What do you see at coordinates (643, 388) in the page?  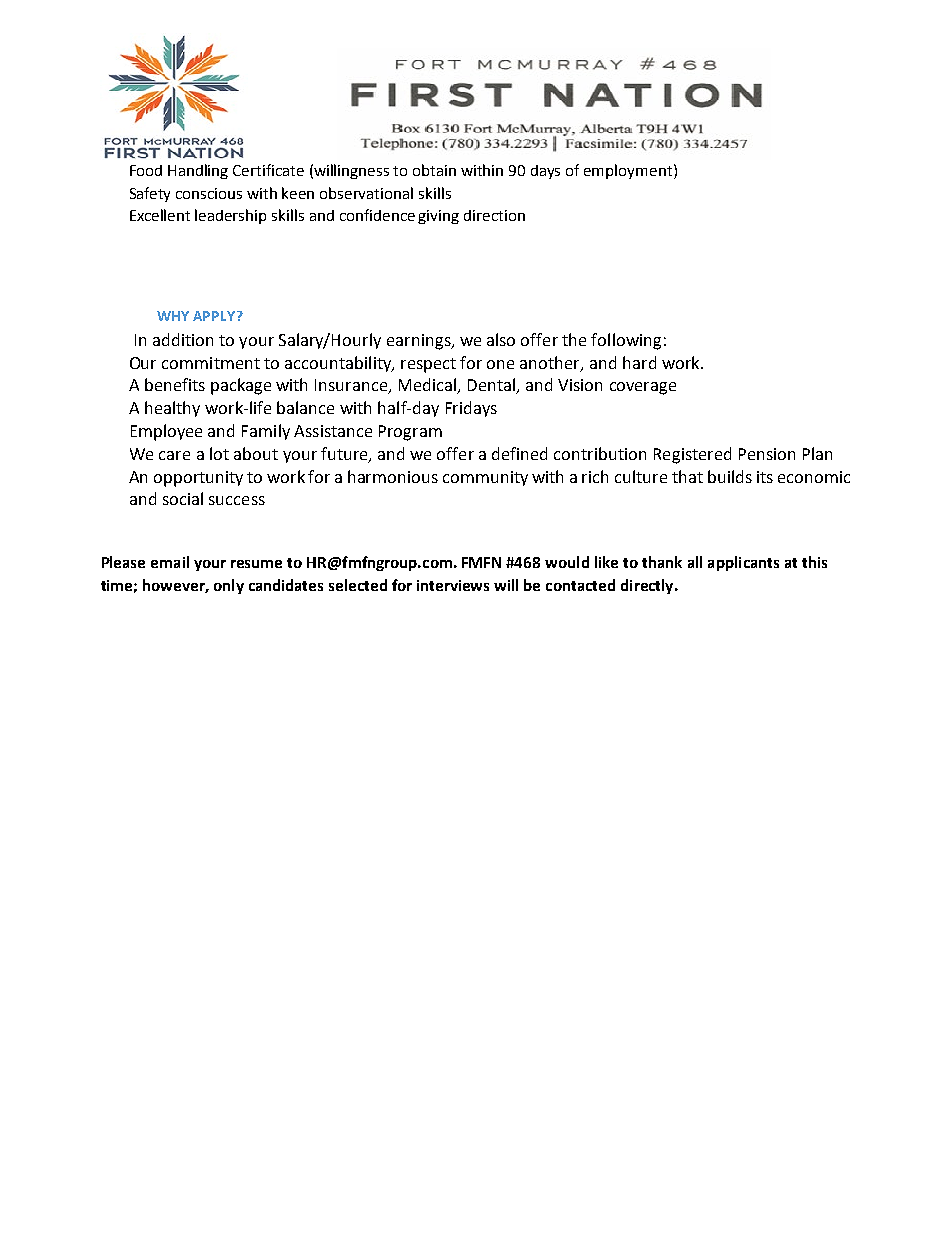 I see `coverage` at bounding box center [643, 388].
